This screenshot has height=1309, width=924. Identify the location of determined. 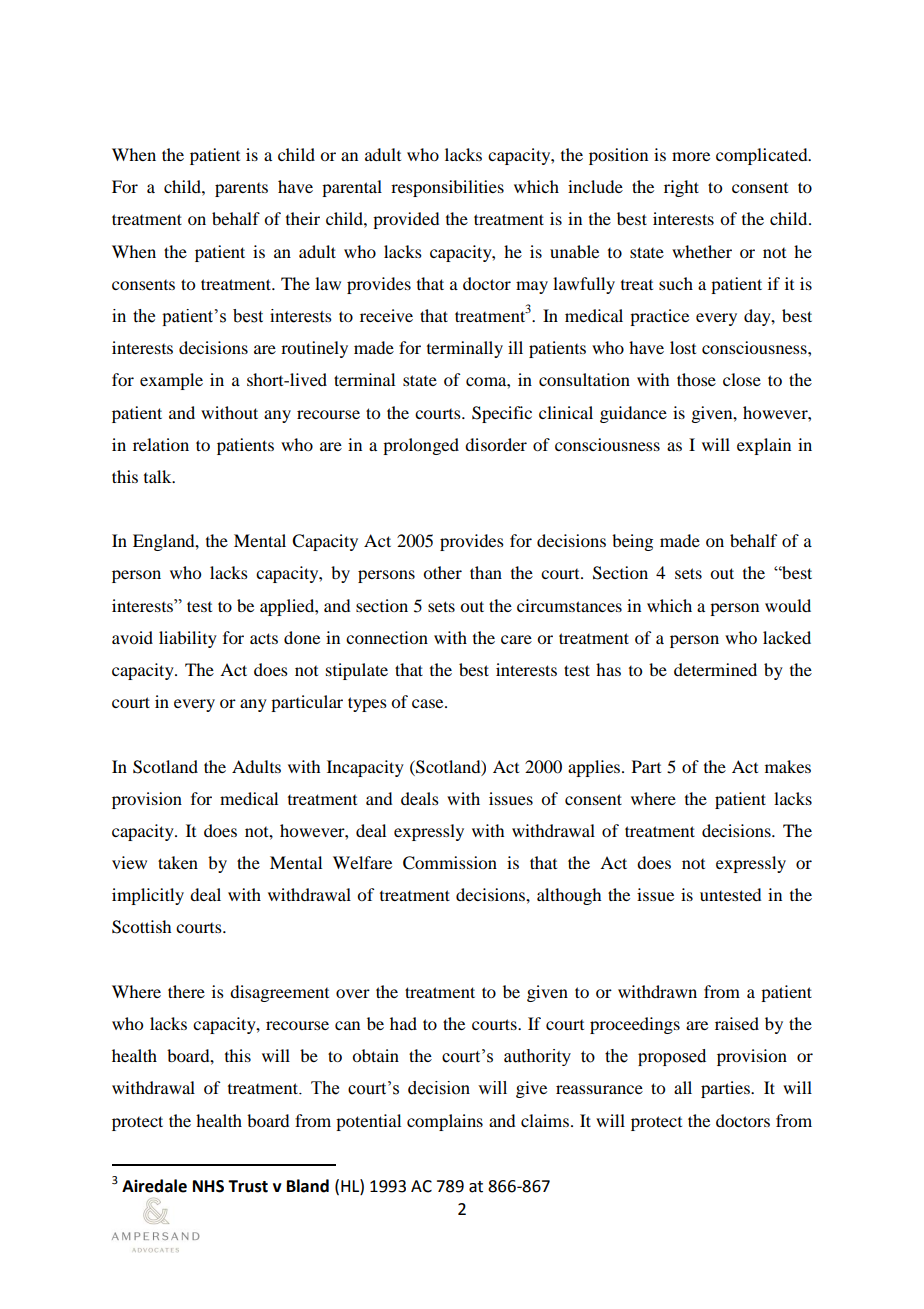
(715, 669).
